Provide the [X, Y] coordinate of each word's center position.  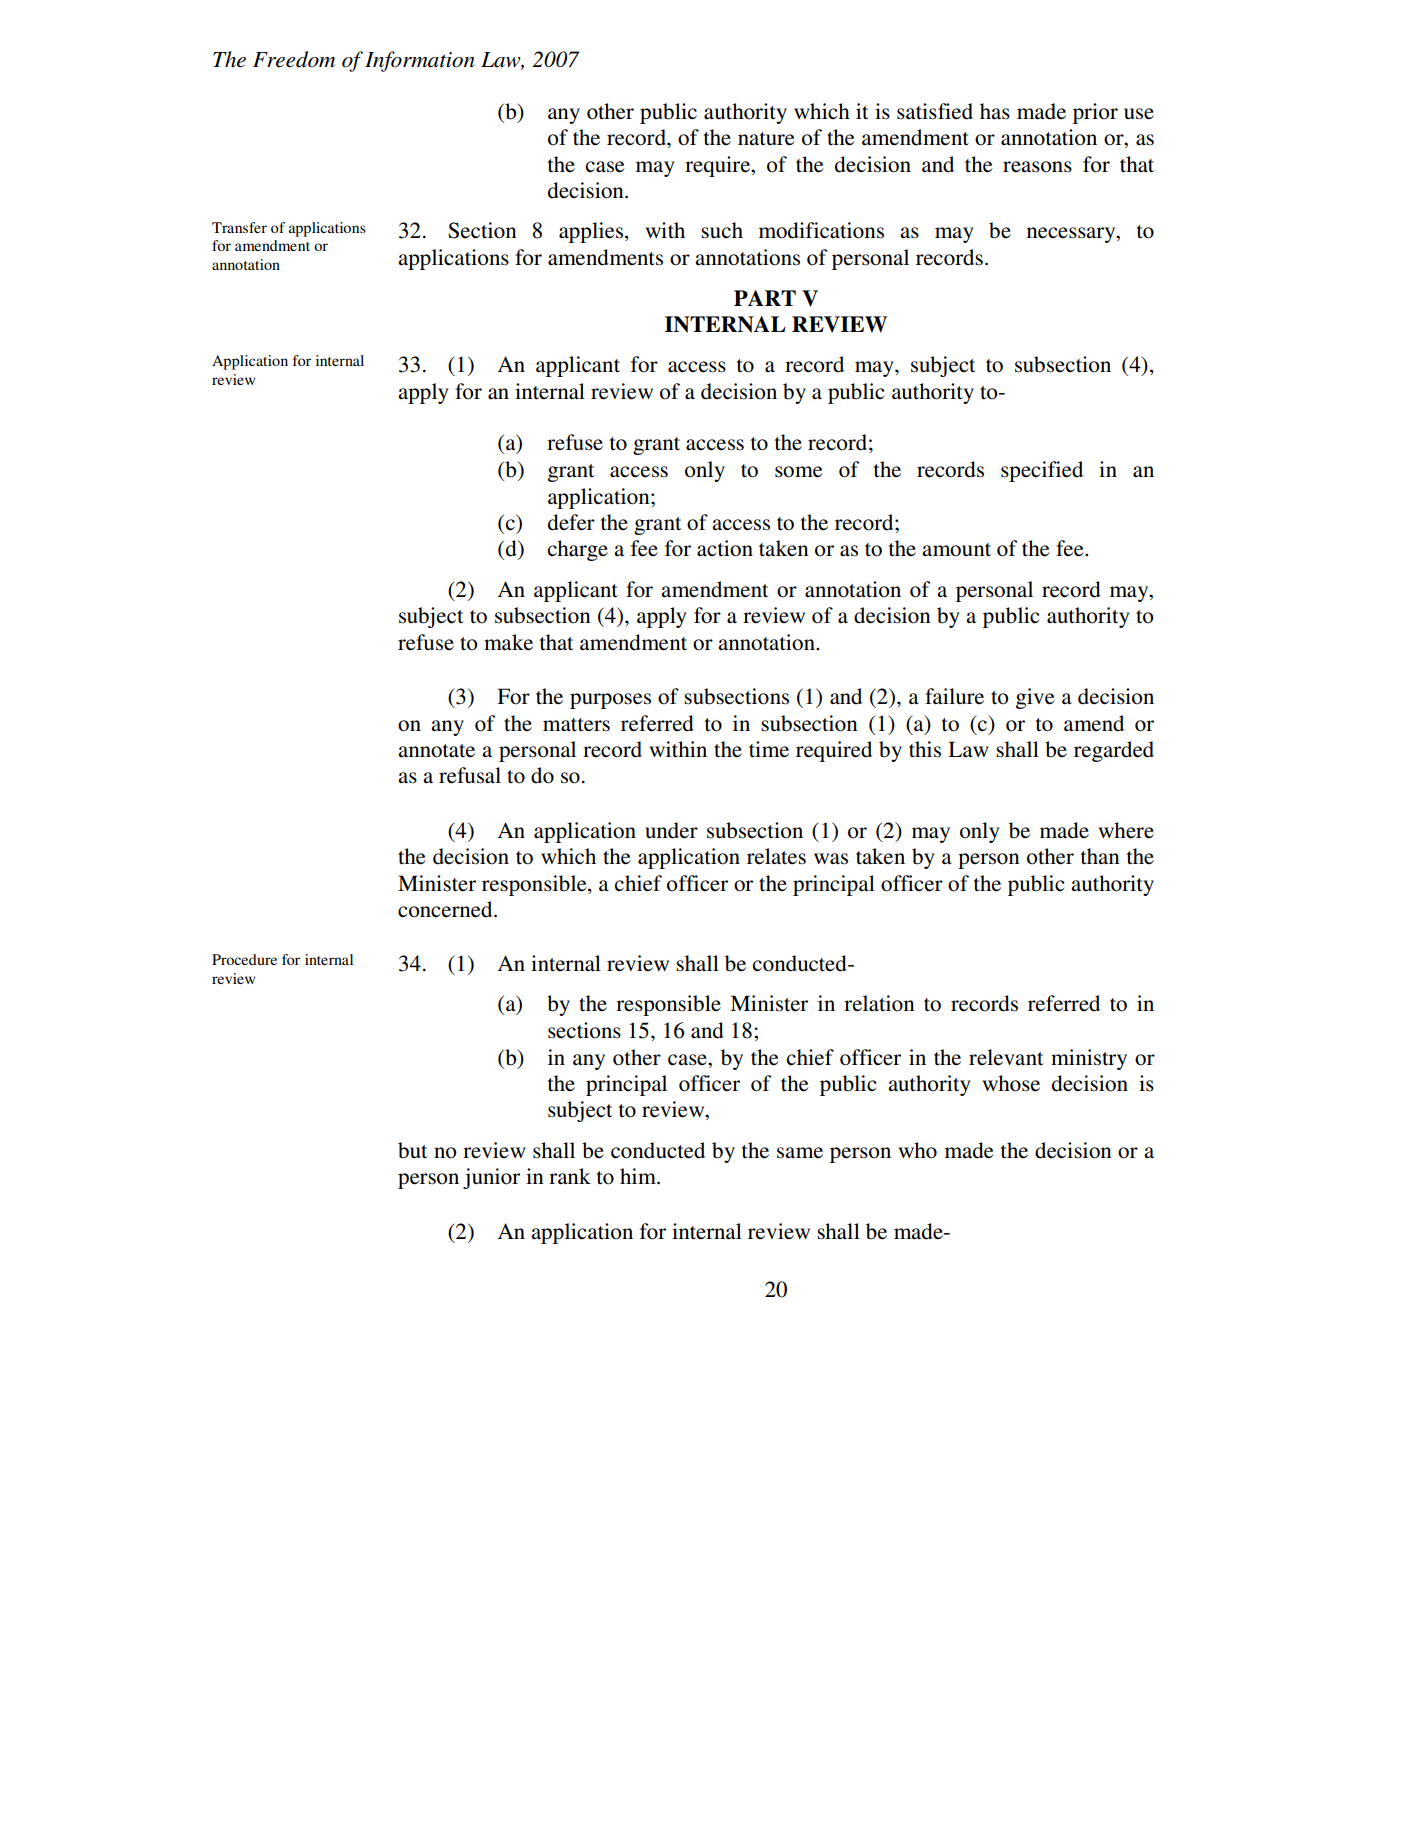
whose [1011, 1083]
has [995, 111]
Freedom [294, 59]
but [412, 1150]
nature [766, 139]
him [639, 1176]
